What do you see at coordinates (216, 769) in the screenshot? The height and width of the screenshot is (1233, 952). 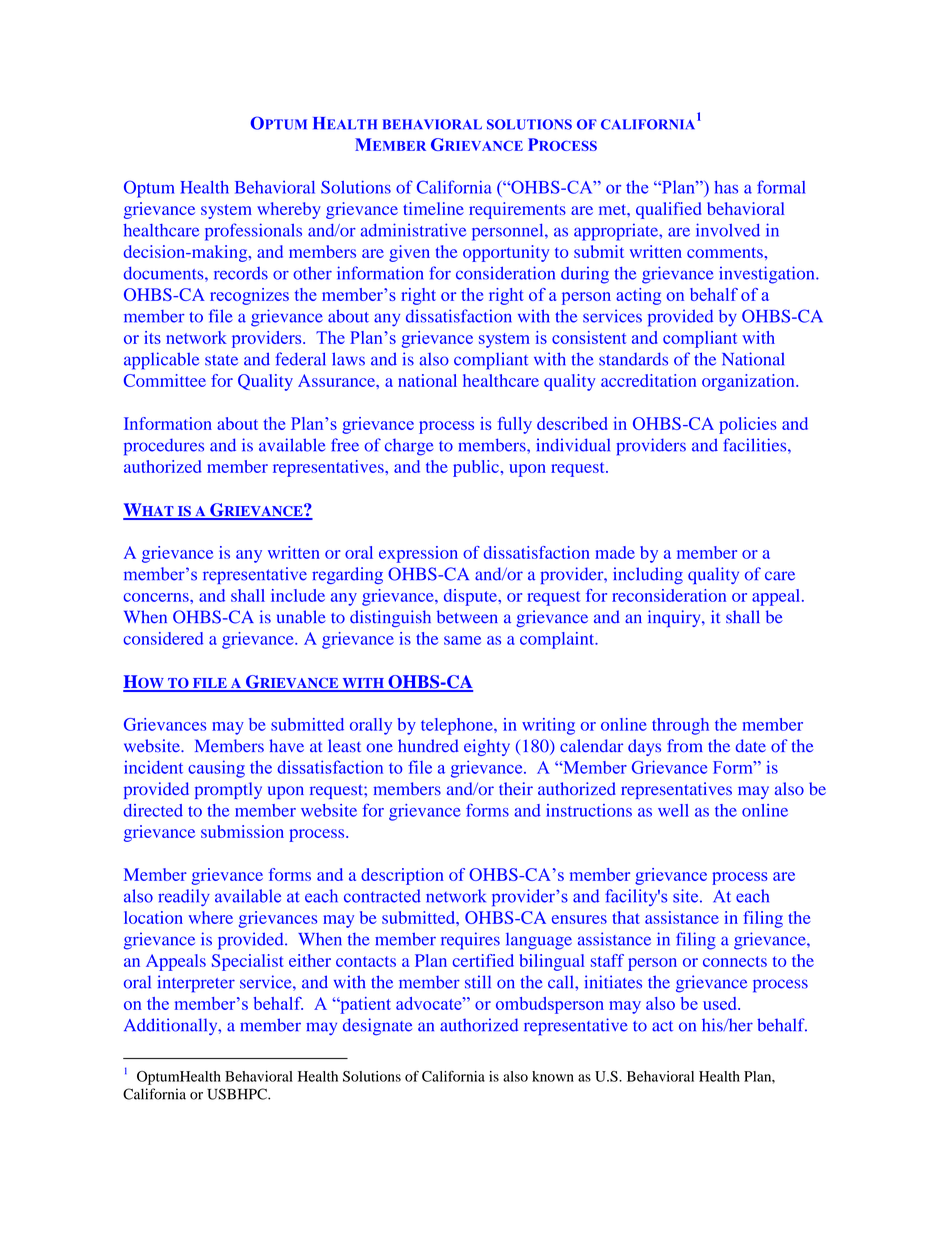 I see `causing` at bounding box center [216, 769].
